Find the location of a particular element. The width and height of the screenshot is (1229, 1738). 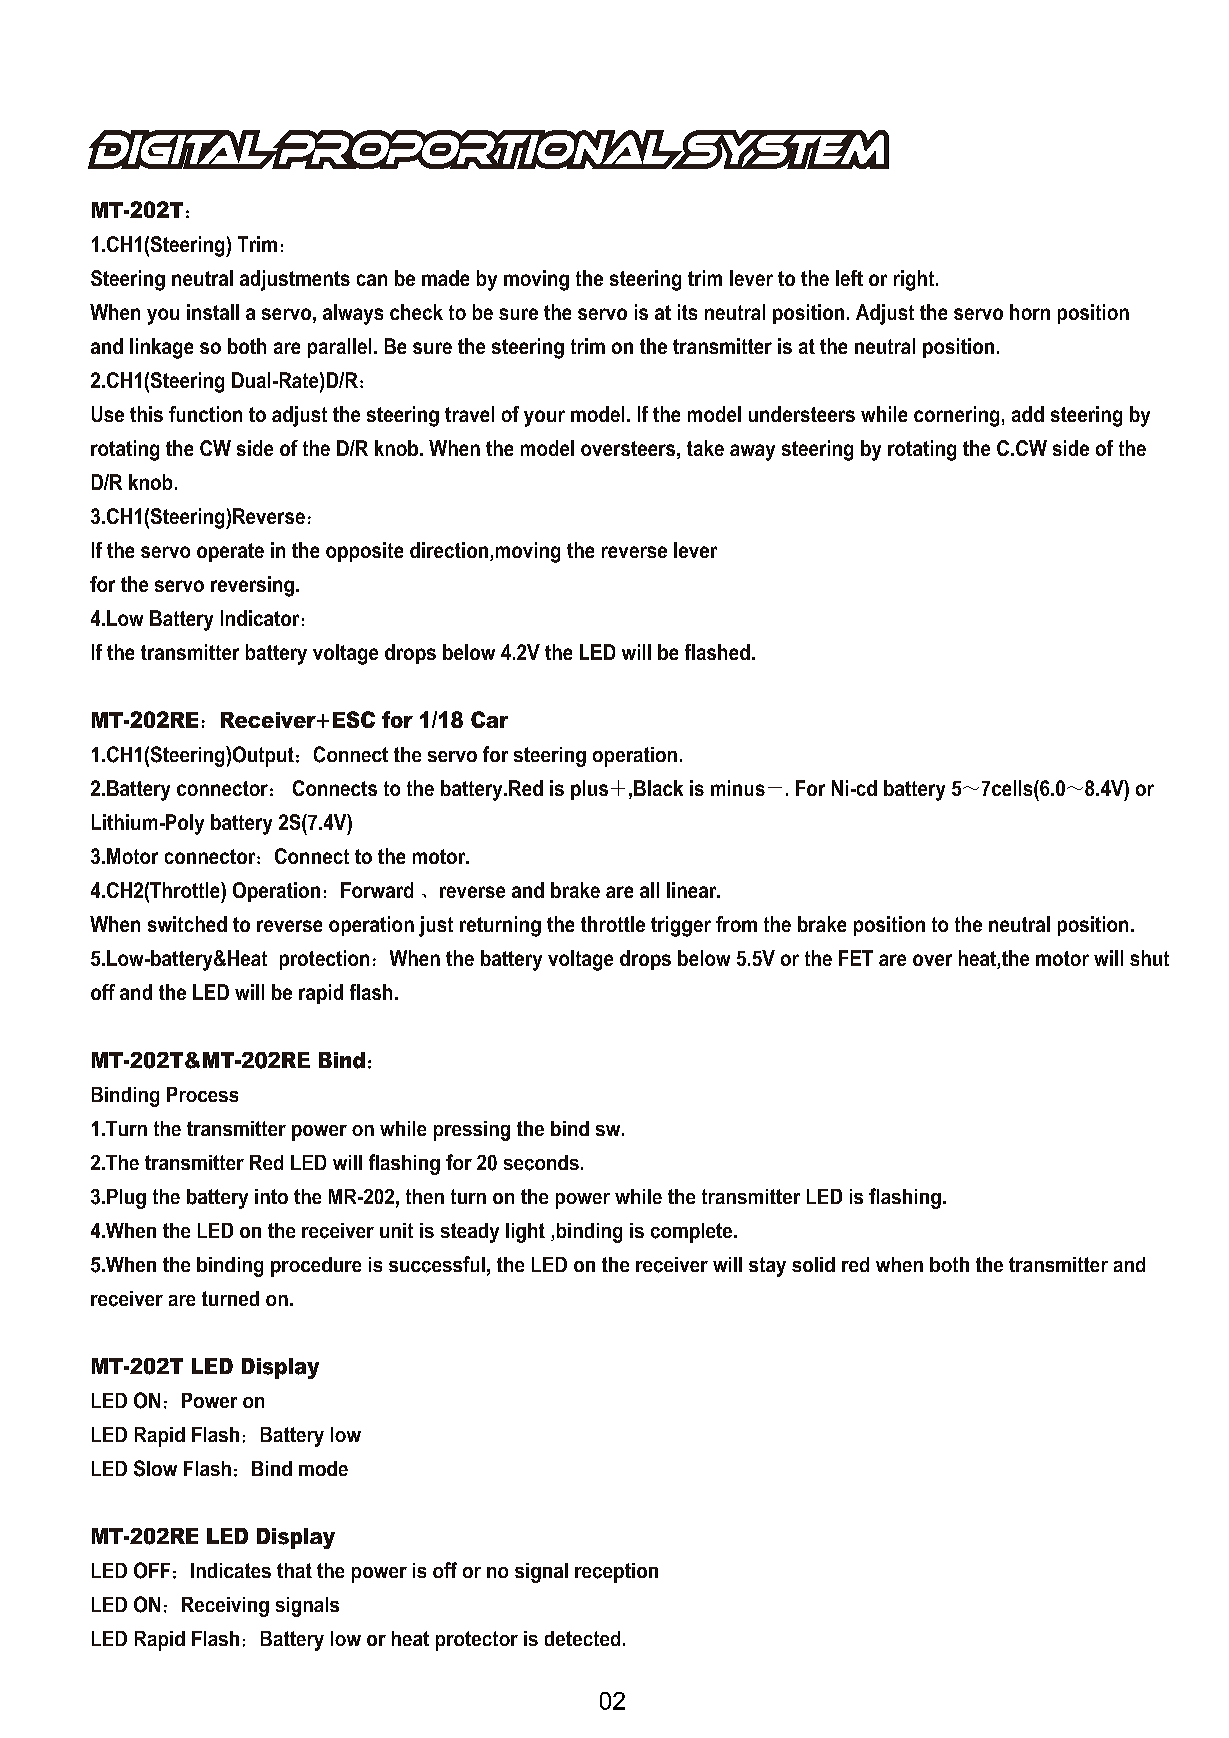

shut is located at coordinates (1149, 958).
